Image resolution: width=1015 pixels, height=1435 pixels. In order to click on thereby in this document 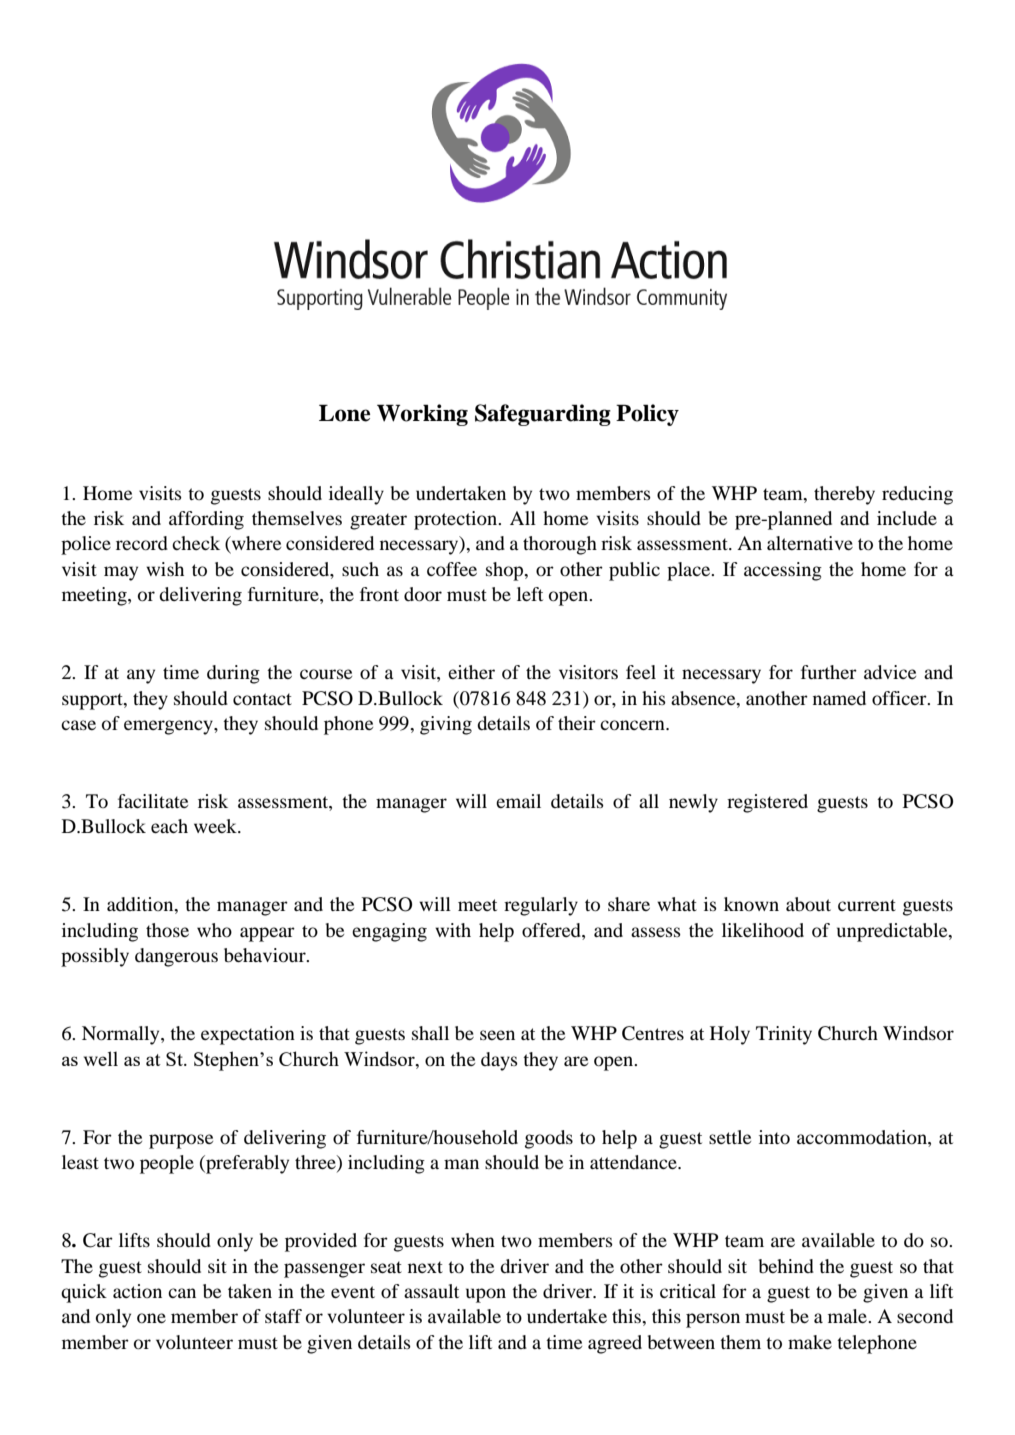, I will do `click(844, 495)`.
